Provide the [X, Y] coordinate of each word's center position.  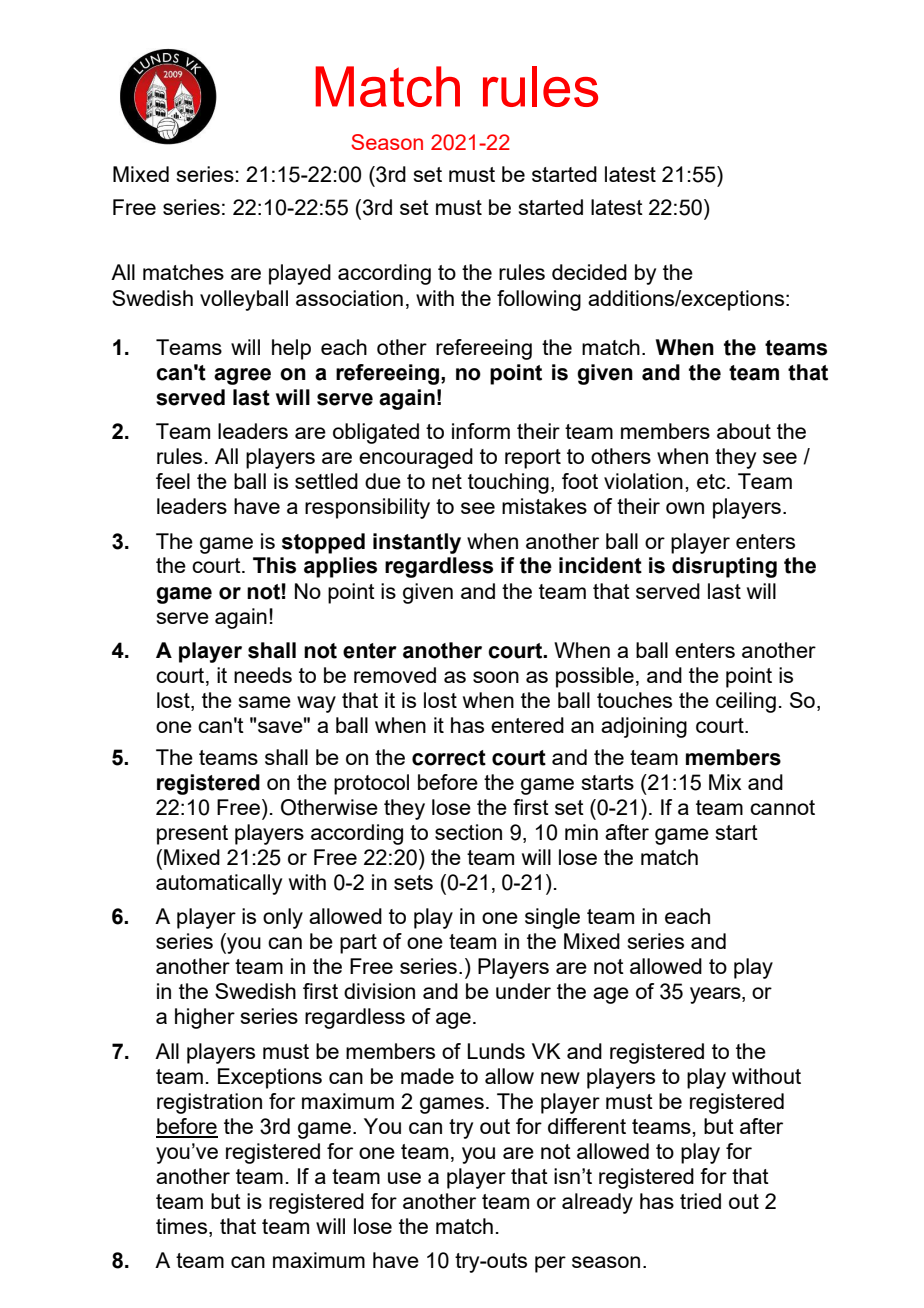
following [539, 300]
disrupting [724, 567]
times [183, 1226]
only [283, 918]
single [552, 918]
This [274, 565]
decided [589, 272]
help [291, 349]
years [716, 995]
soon [496, 677]
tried [700, 1201]
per [550, 1264]
